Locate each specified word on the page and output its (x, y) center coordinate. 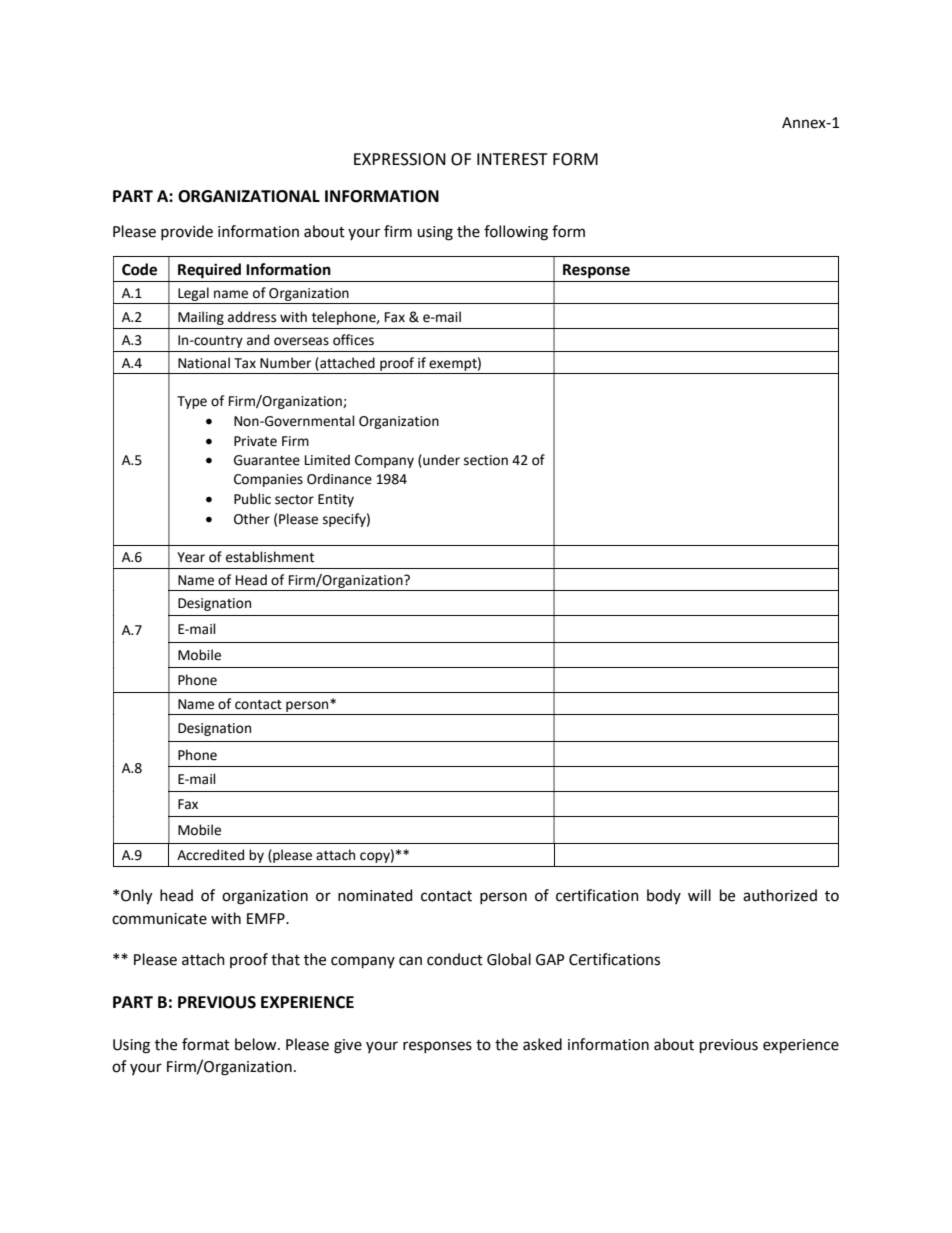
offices (353, 340)
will (699, 895)
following (516, 233)
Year (191, 557)
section (486, 460)
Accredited (210, 855)
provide (187, 232)
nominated (375, 895)
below (257, 1044)
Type (192, 402)
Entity (336, 500)
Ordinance (339, 479)
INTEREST (512, 159)
